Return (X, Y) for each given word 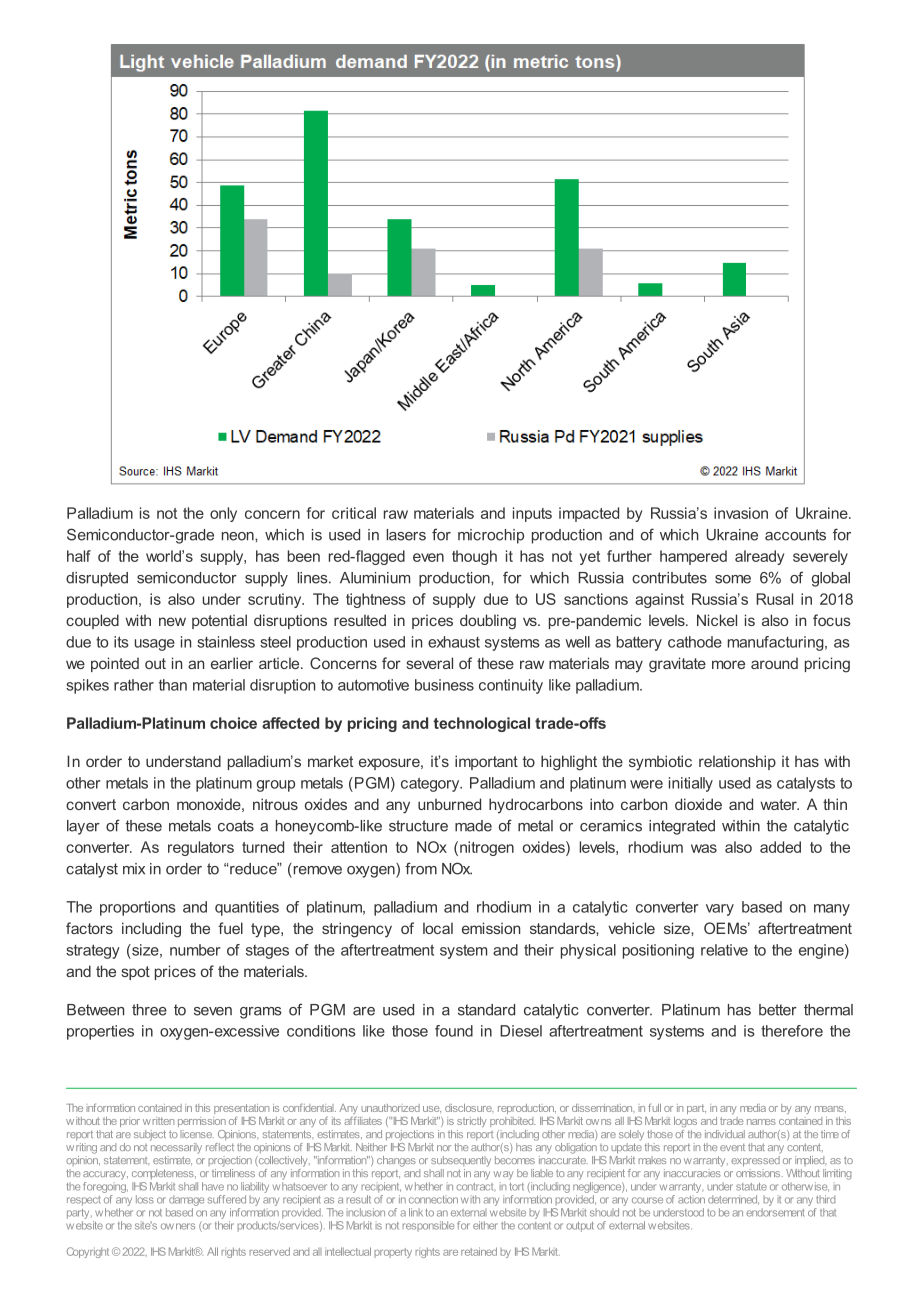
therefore (792, 1031)
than (173, 685)
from (421, 868)
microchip (491, 536)
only (223, 514)
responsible (428, 1226)
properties (100, 1032)
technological (481, 724)
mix (134, 869)
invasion (741, 513)
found (454, 1031)
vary (720, 910)
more (728, 664)
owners (178, 1226)
